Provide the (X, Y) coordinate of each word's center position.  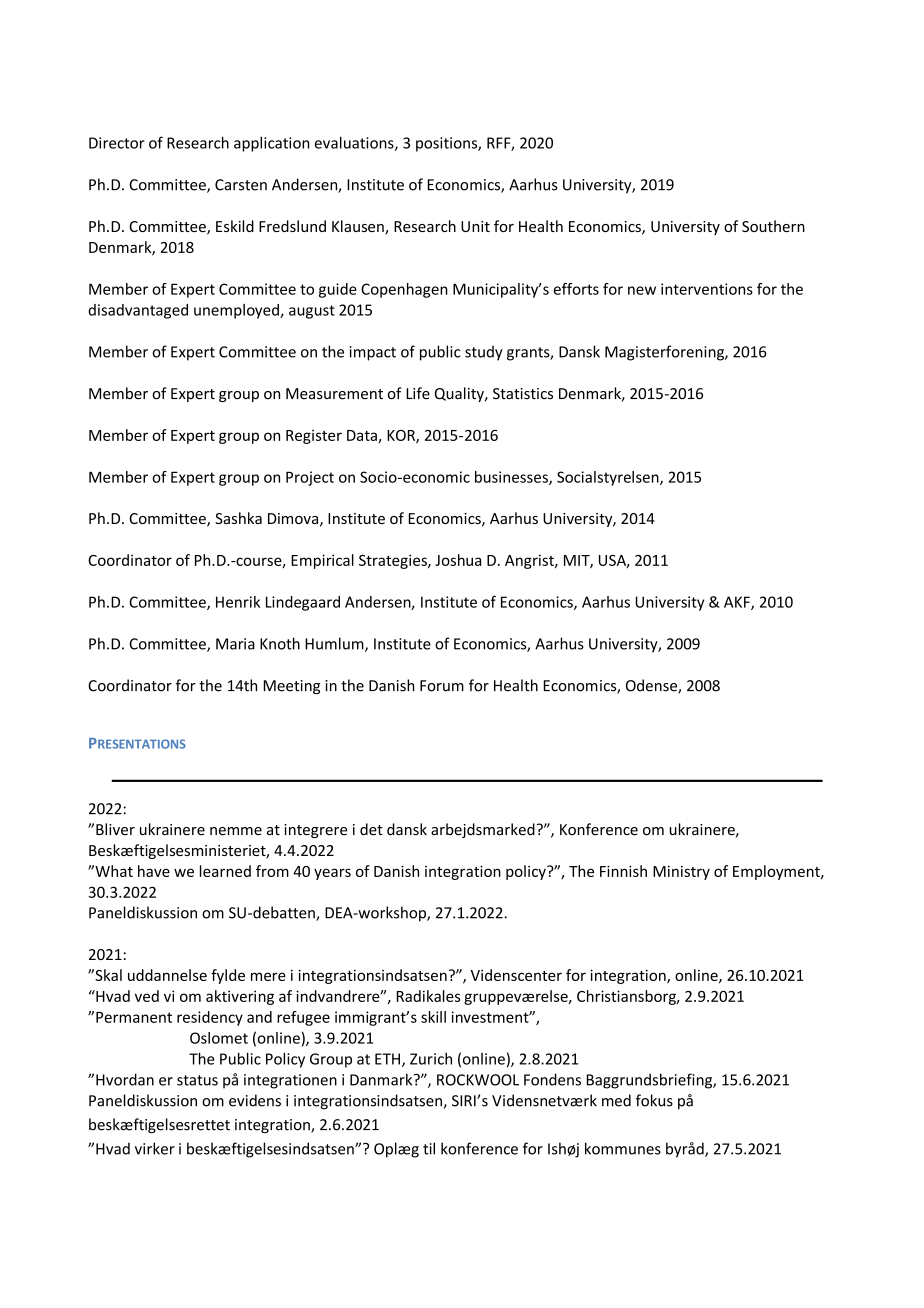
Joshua (458, 560)
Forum (442, 686)
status (197, 1080)
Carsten (241, 185)
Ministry (681, 873)
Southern (773, 226)
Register (314, 437)
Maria (235, 644)
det (371, 829)
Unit (475, 226)
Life (418, 393)
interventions (707, 289)
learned (225, 871)
